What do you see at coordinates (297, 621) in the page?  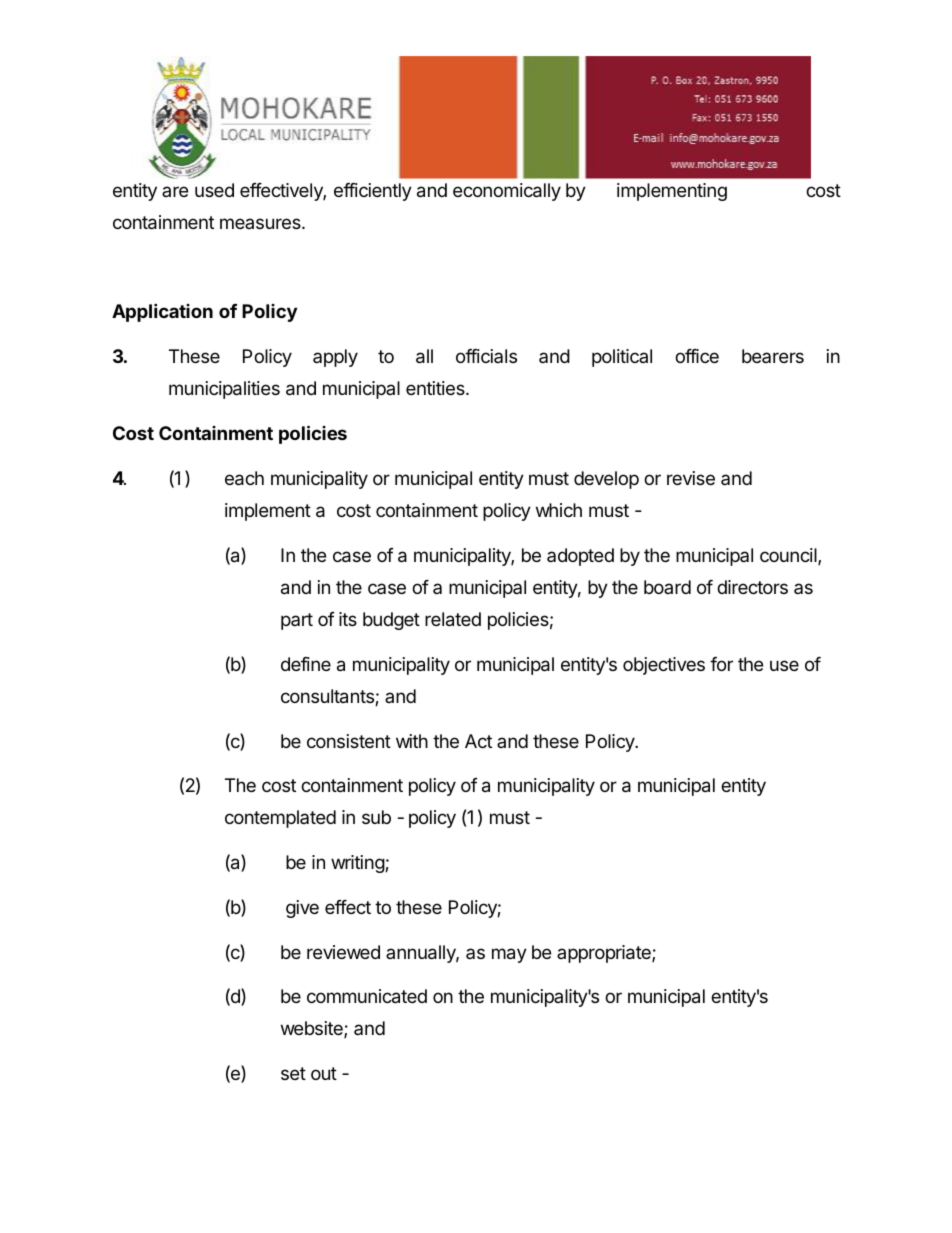 I see `part` at bounding box center [297, 621].
